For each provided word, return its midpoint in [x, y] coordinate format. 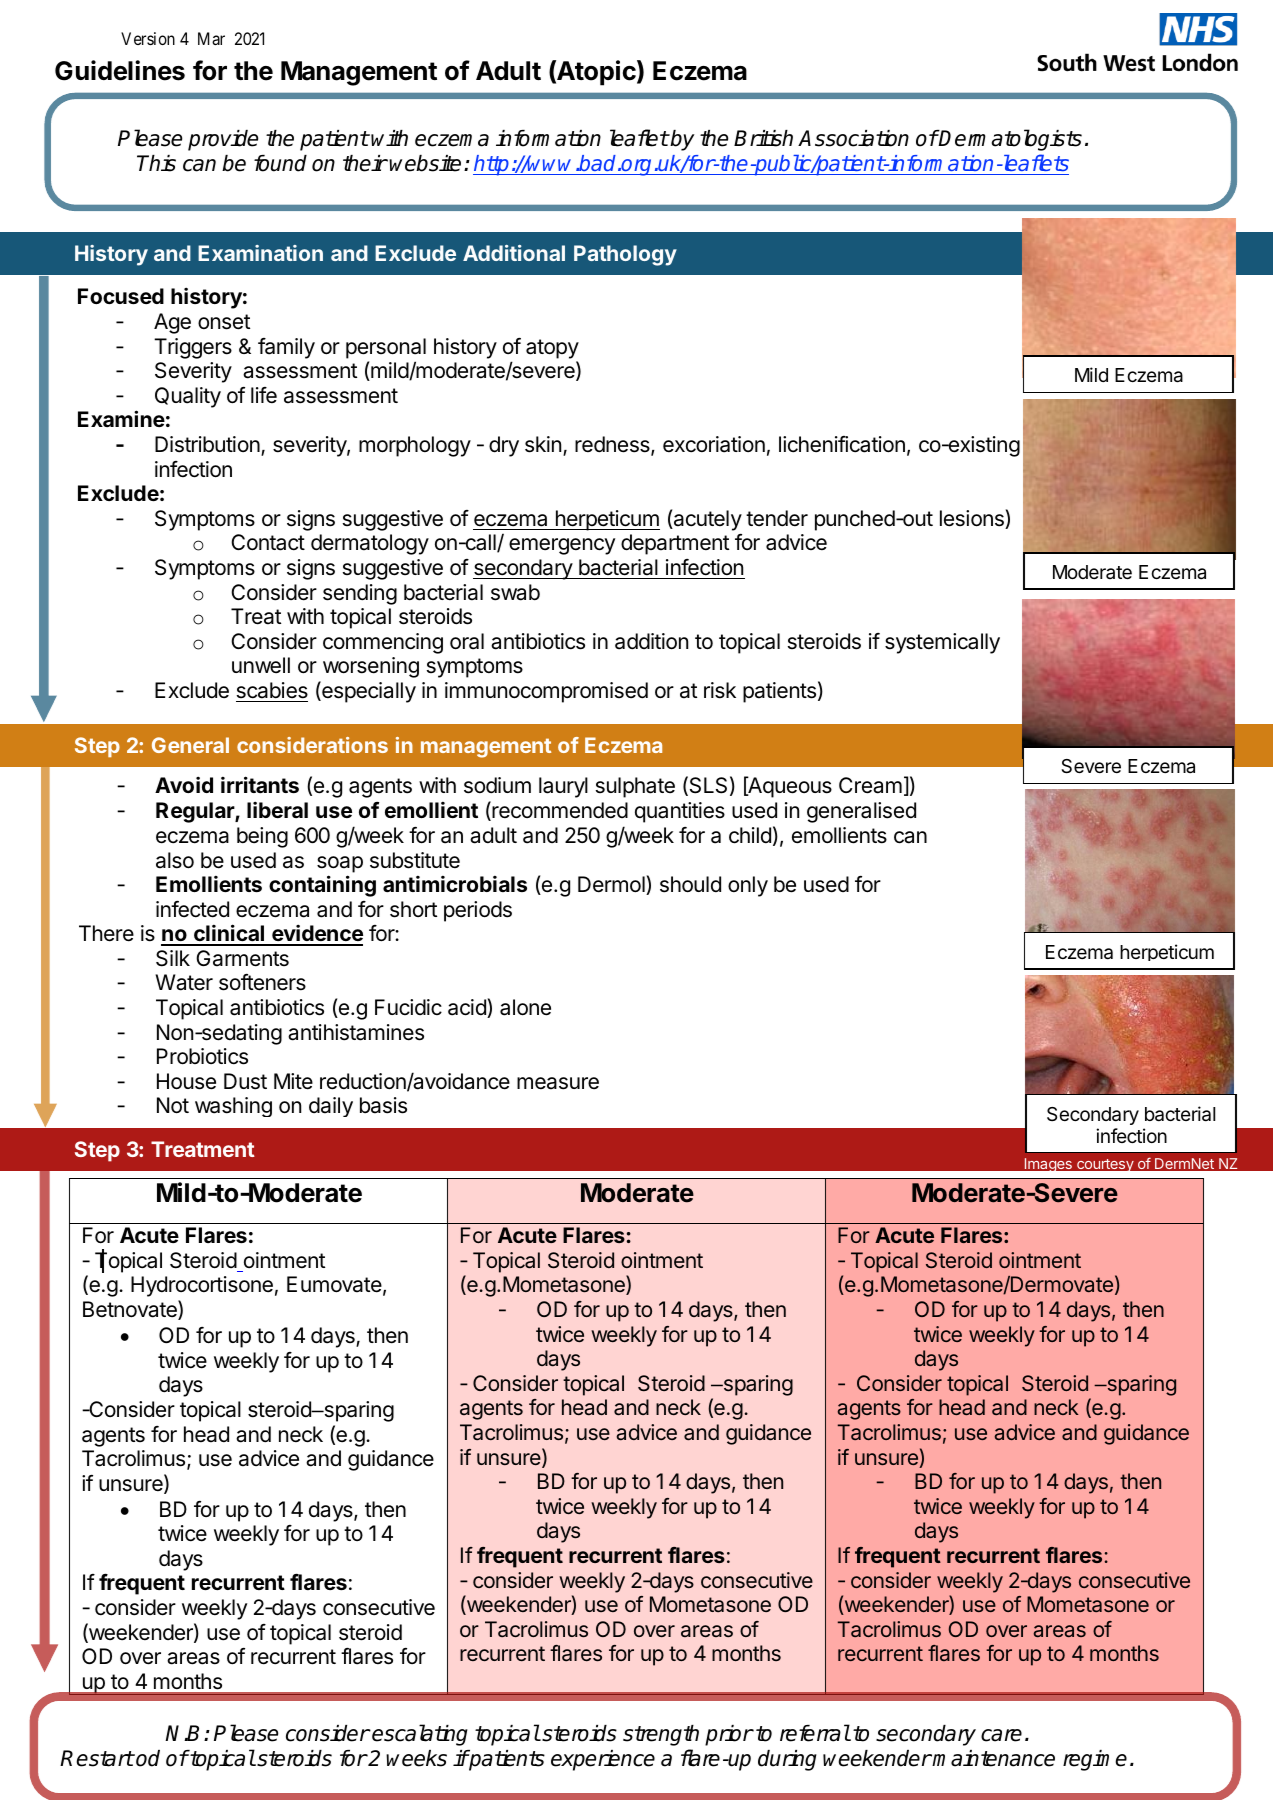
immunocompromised [546, 692]
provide [223, 140]
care [1001, 1735]
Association [853, 138]
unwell [261, 665]
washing [233, 1107]
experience [603, 1760]
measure [558, 1083]
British [763, 138]
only [748, 886]
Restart [97, 1758]
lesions [973, 519]
